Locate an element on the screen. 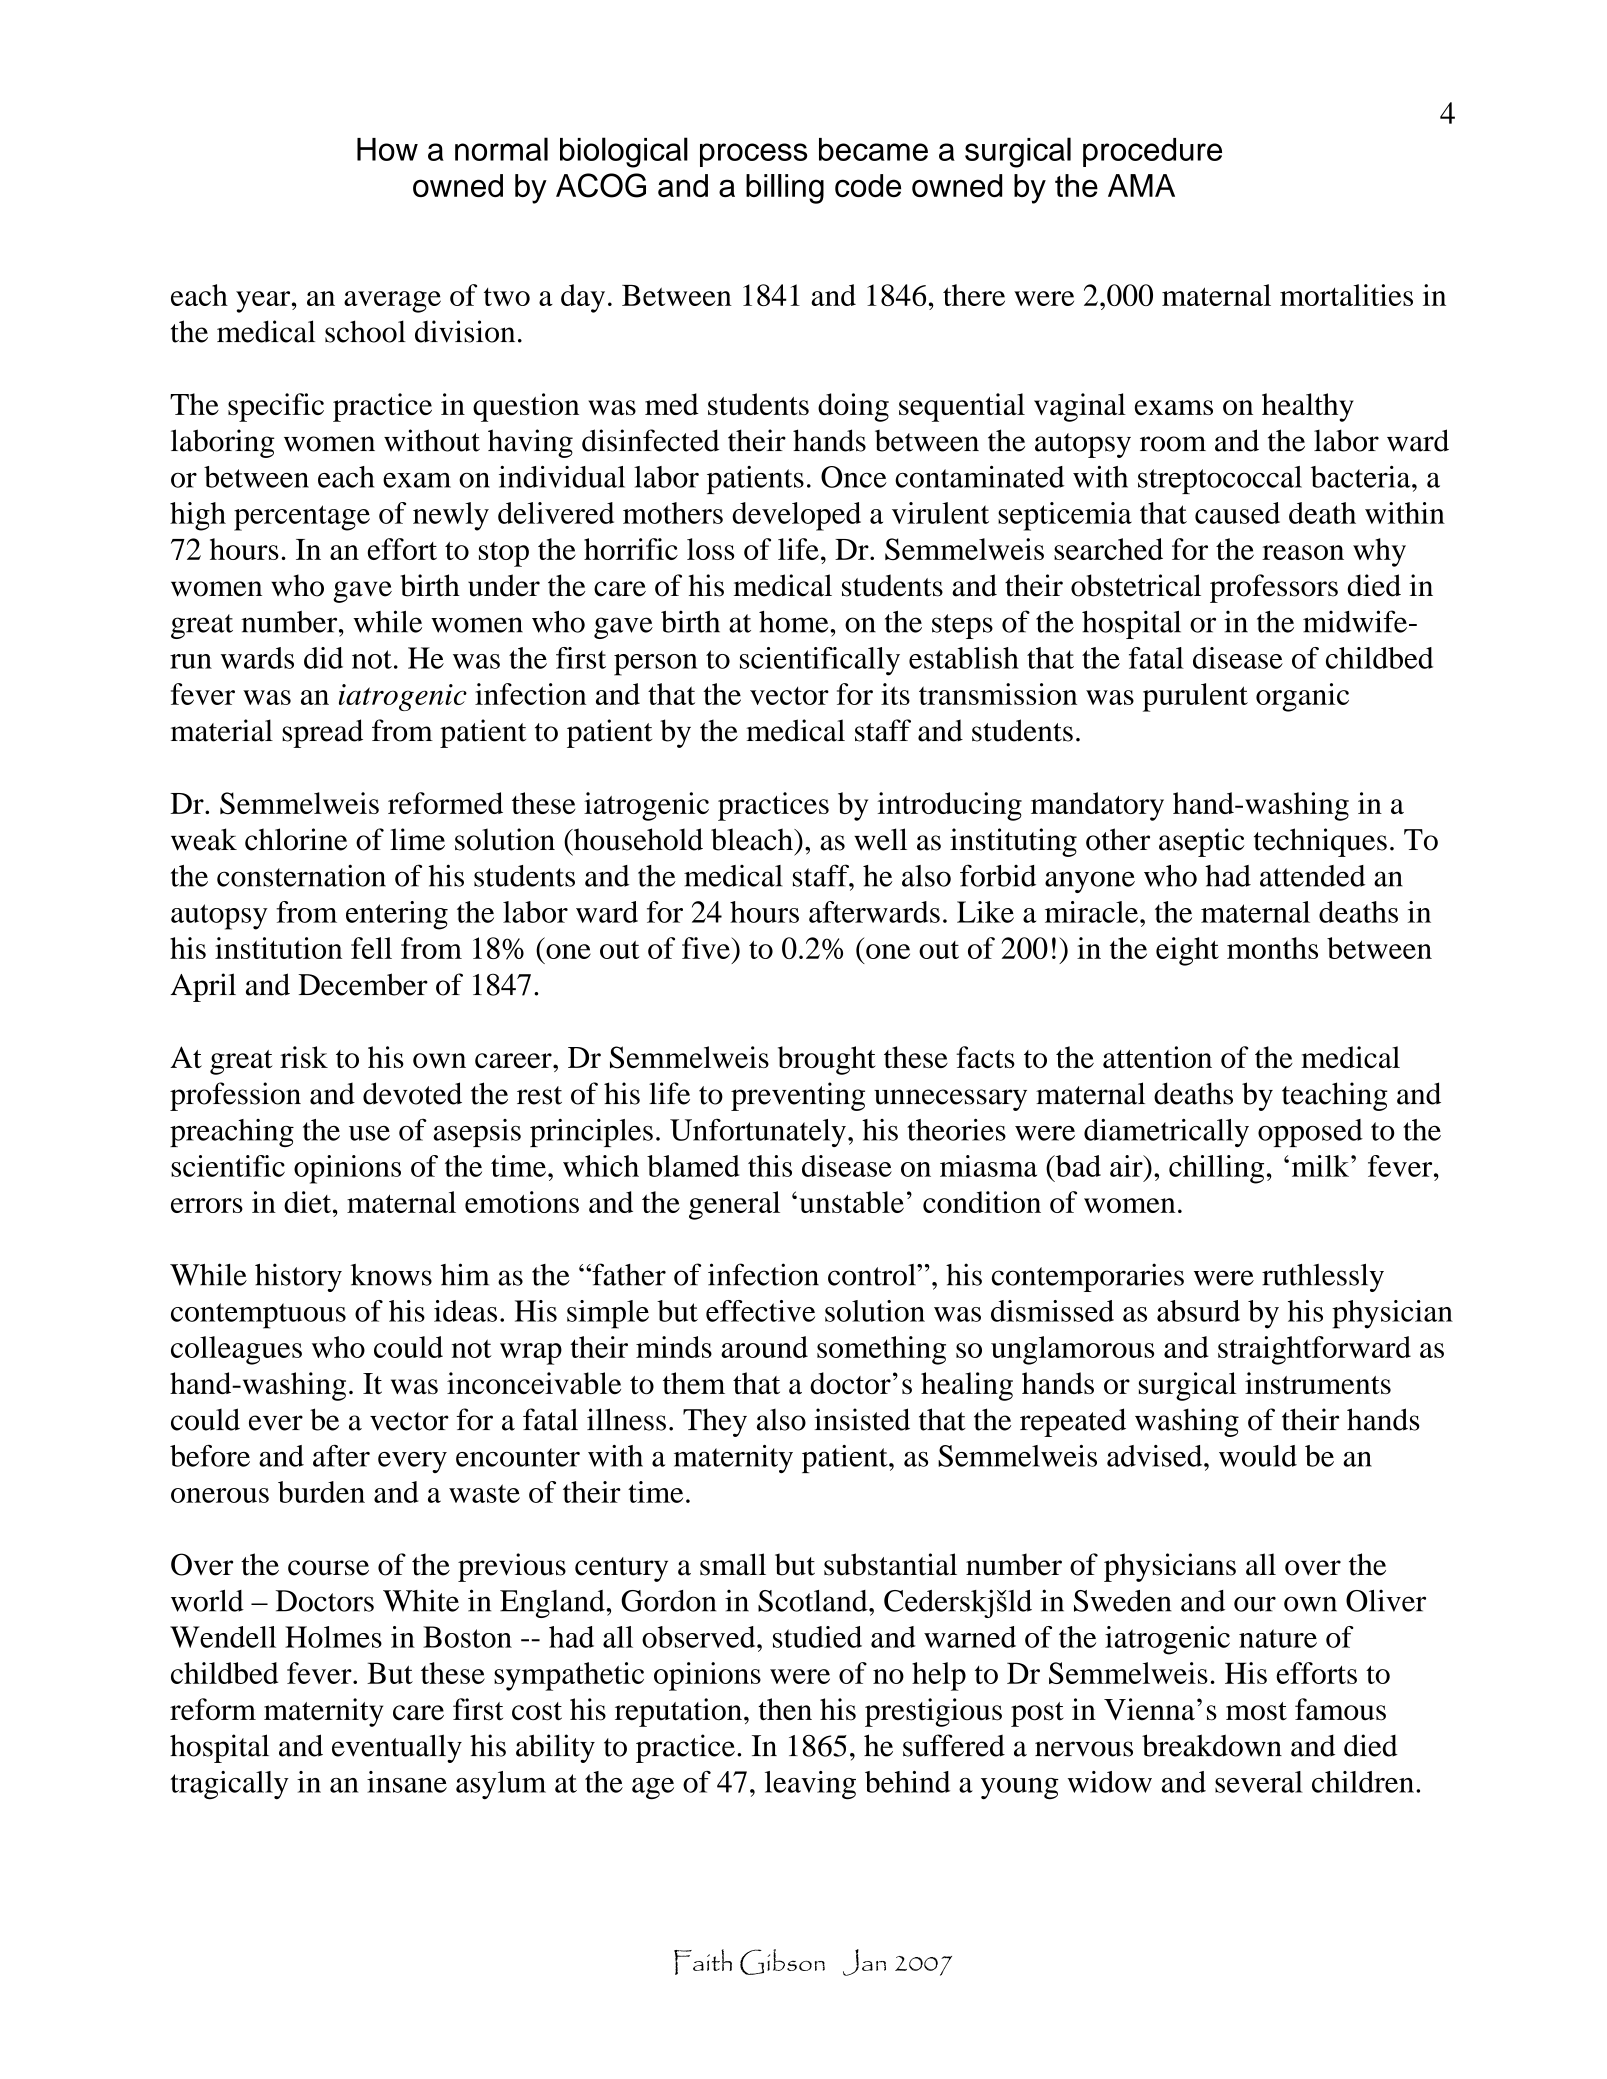 The width and height of the screenshot is (1607, 2079). How is located at coordinates (387, 149).
